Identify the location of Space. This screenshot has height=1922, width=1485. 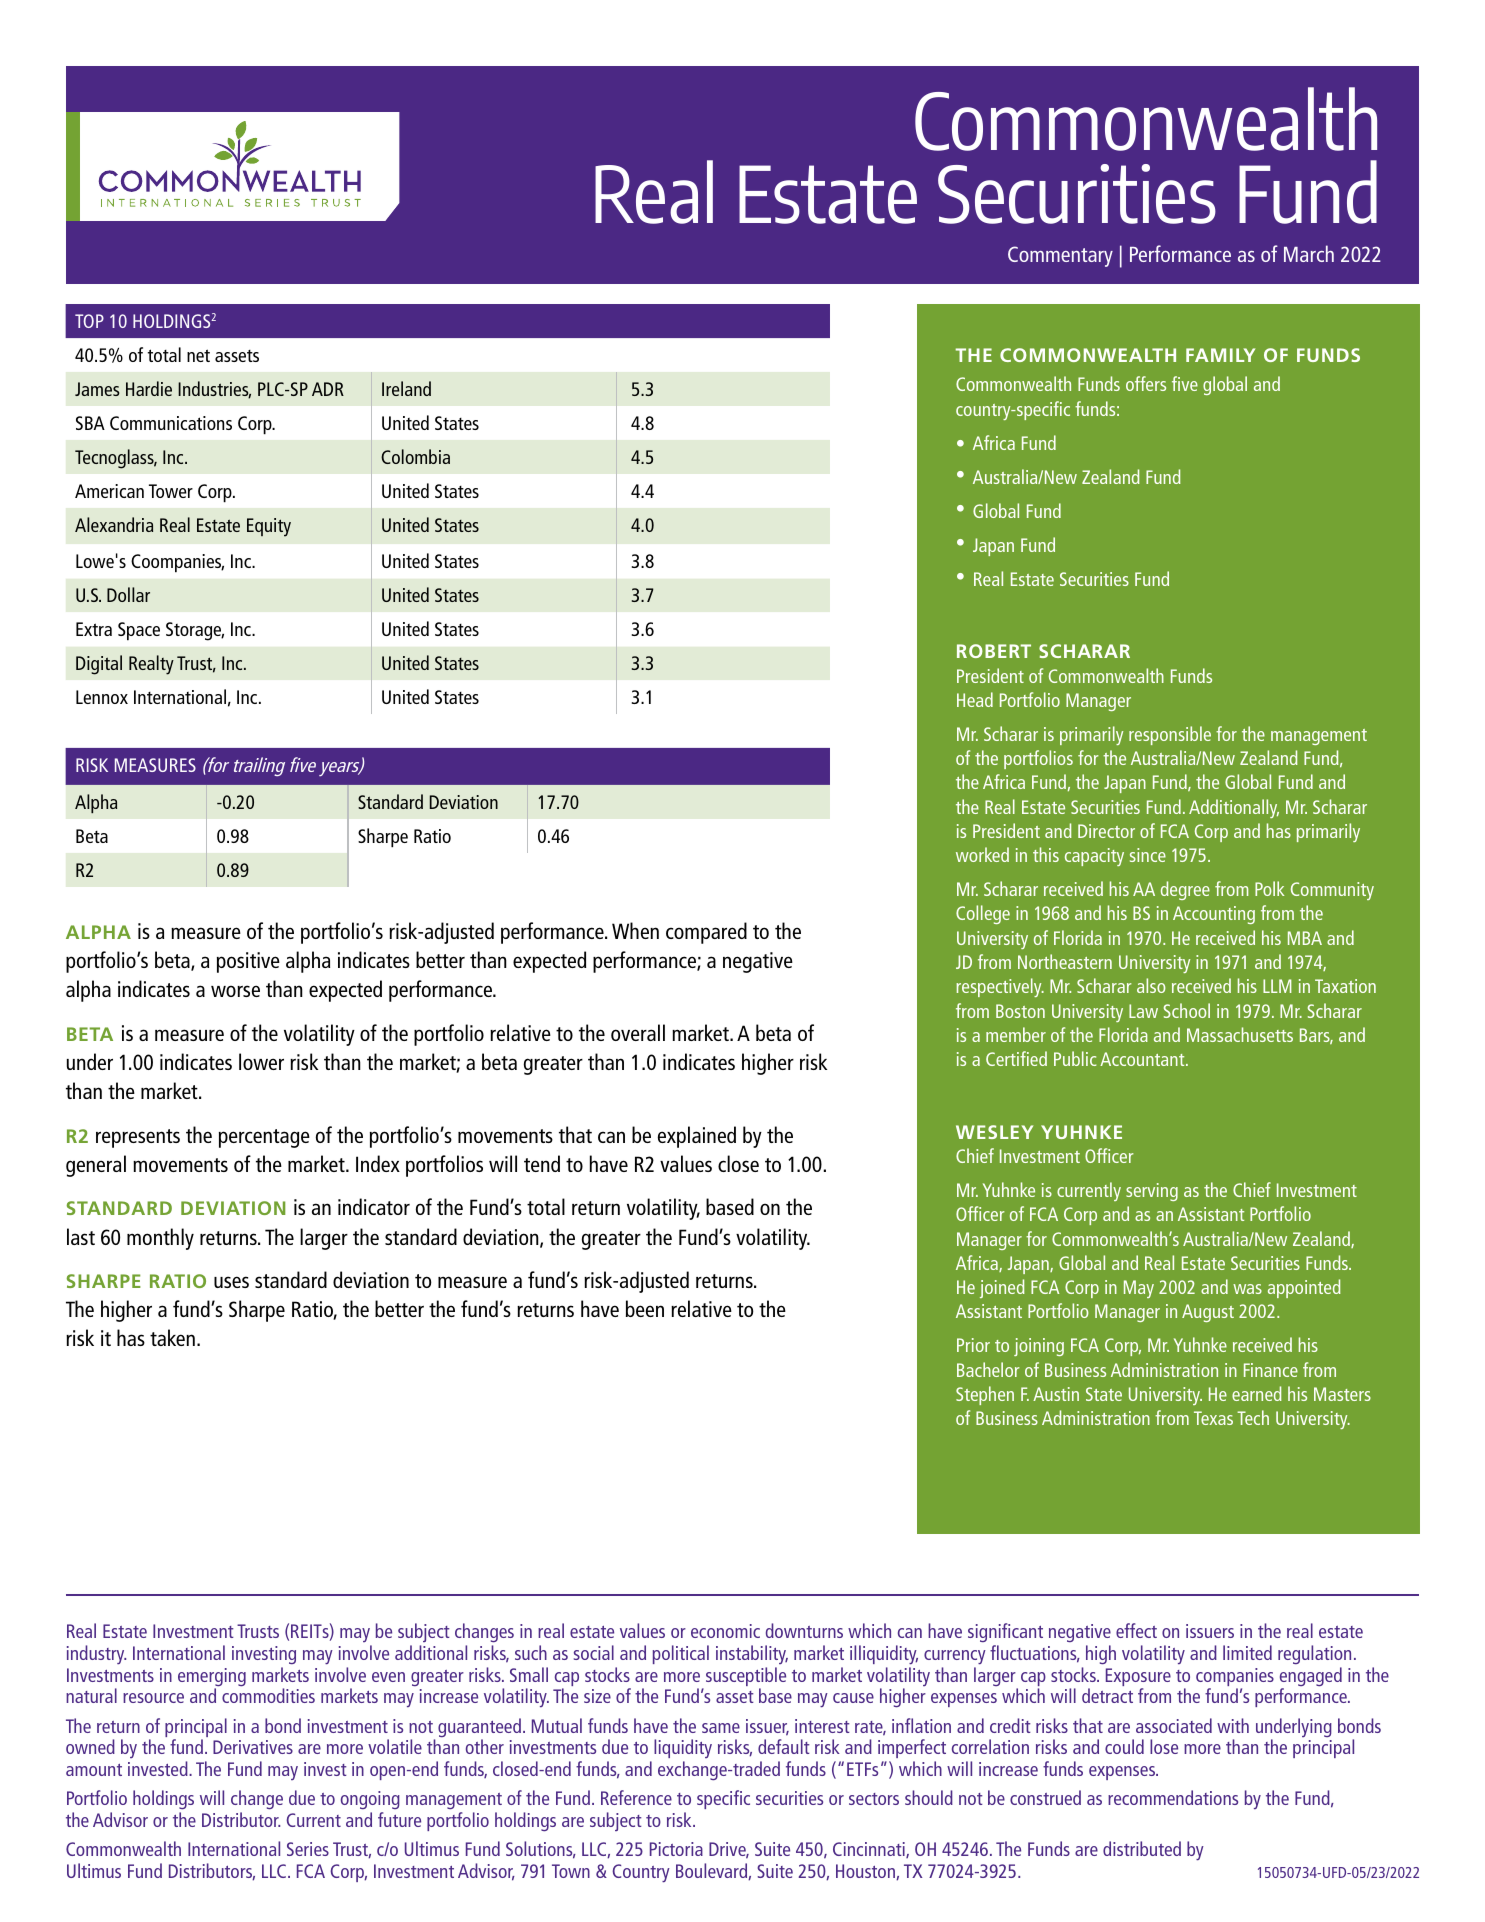
(139, 631).
